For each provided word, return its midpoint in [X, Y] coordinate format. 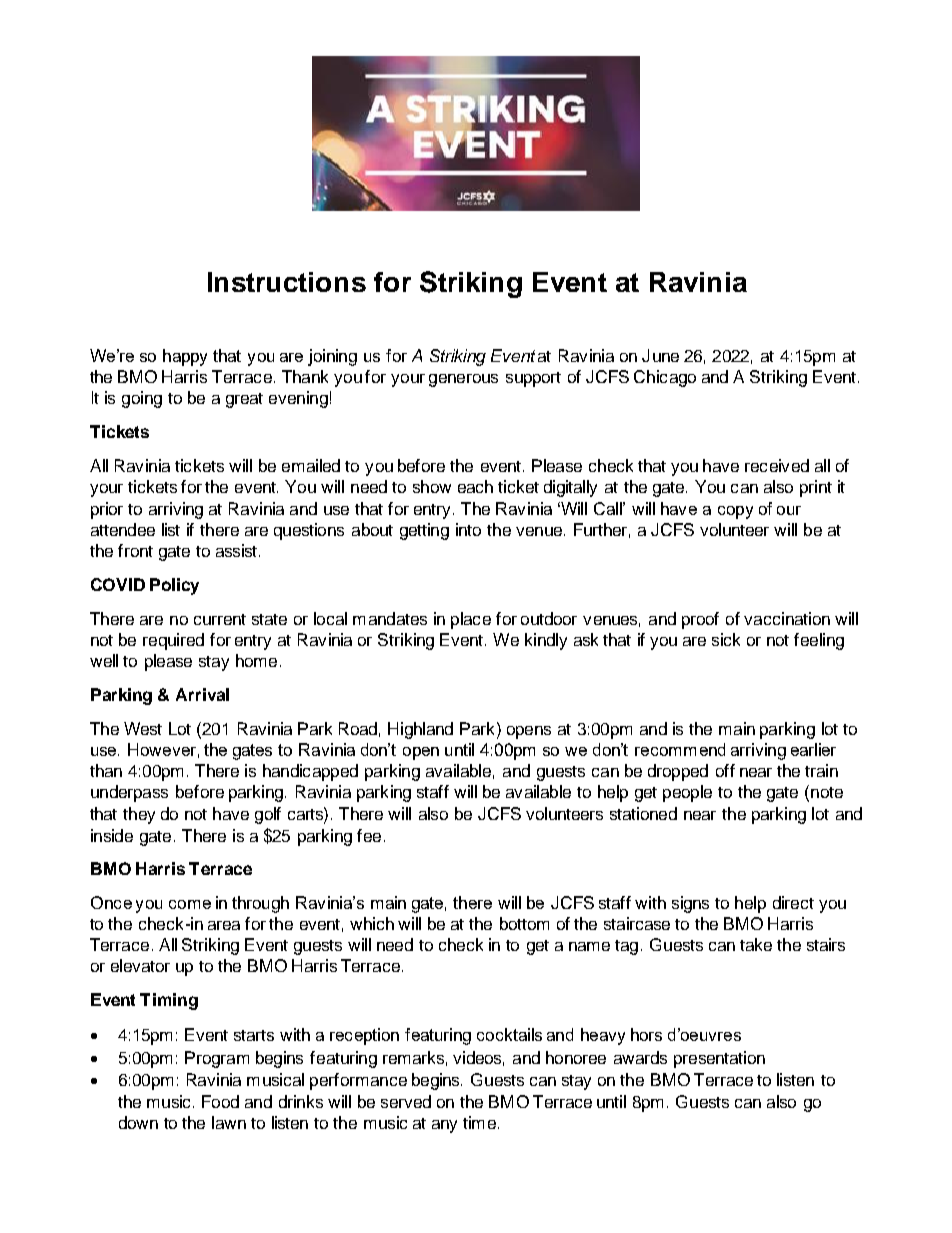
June [660, 355]
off [725, 770]
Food [220, 1101]
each [475, 486]
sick [726, 639]
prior [107, 510]
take [756, 944]
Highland [420, 730]
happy [185, 357]
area [224, 925]
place [471, 620]
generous [463, 380]
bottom [524, 923]
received [777, 465]
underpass [129, 793]
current [220, 619]
